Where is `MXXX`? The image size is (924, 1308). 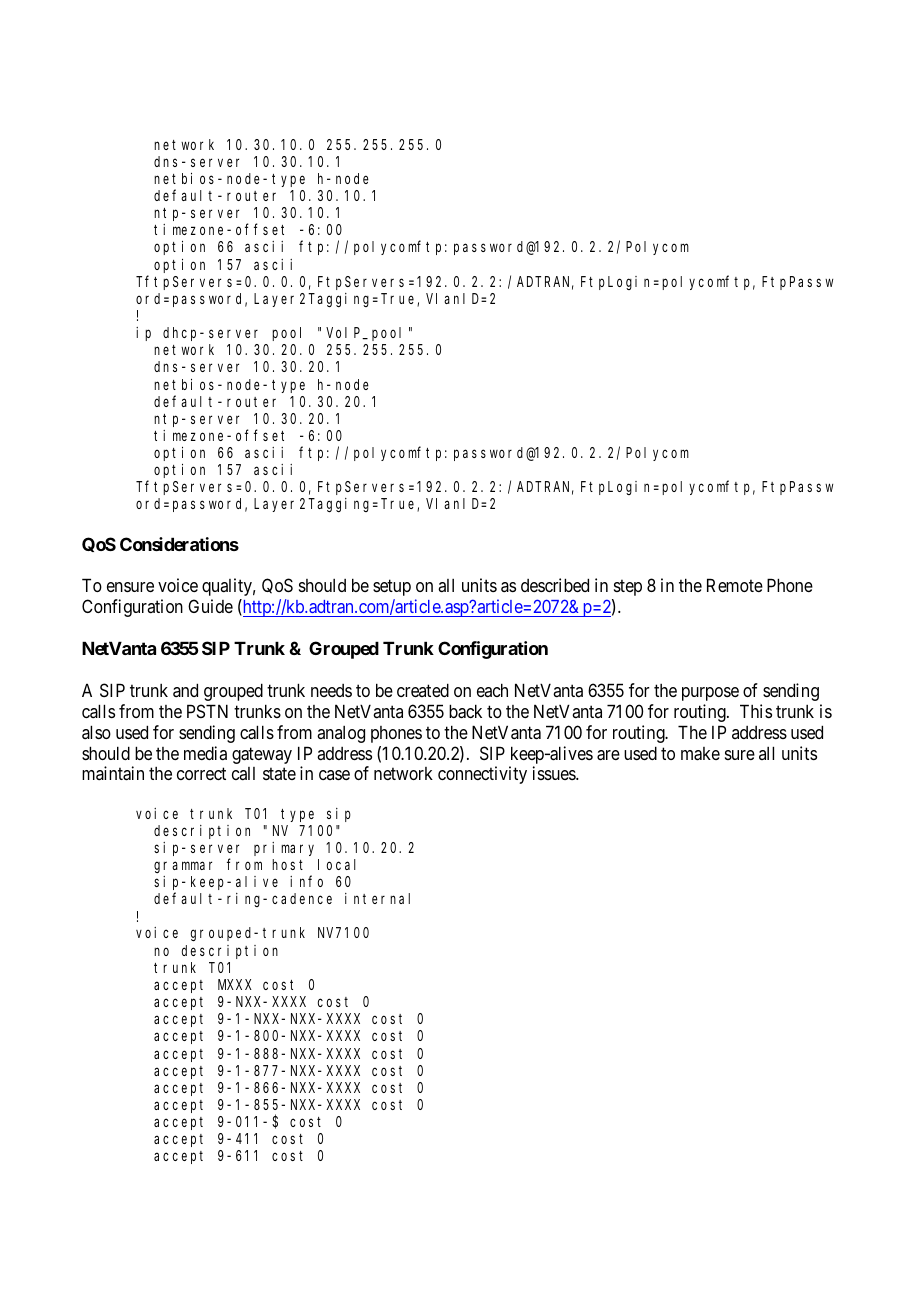 MXXX is located at coordinates (235, 985).
